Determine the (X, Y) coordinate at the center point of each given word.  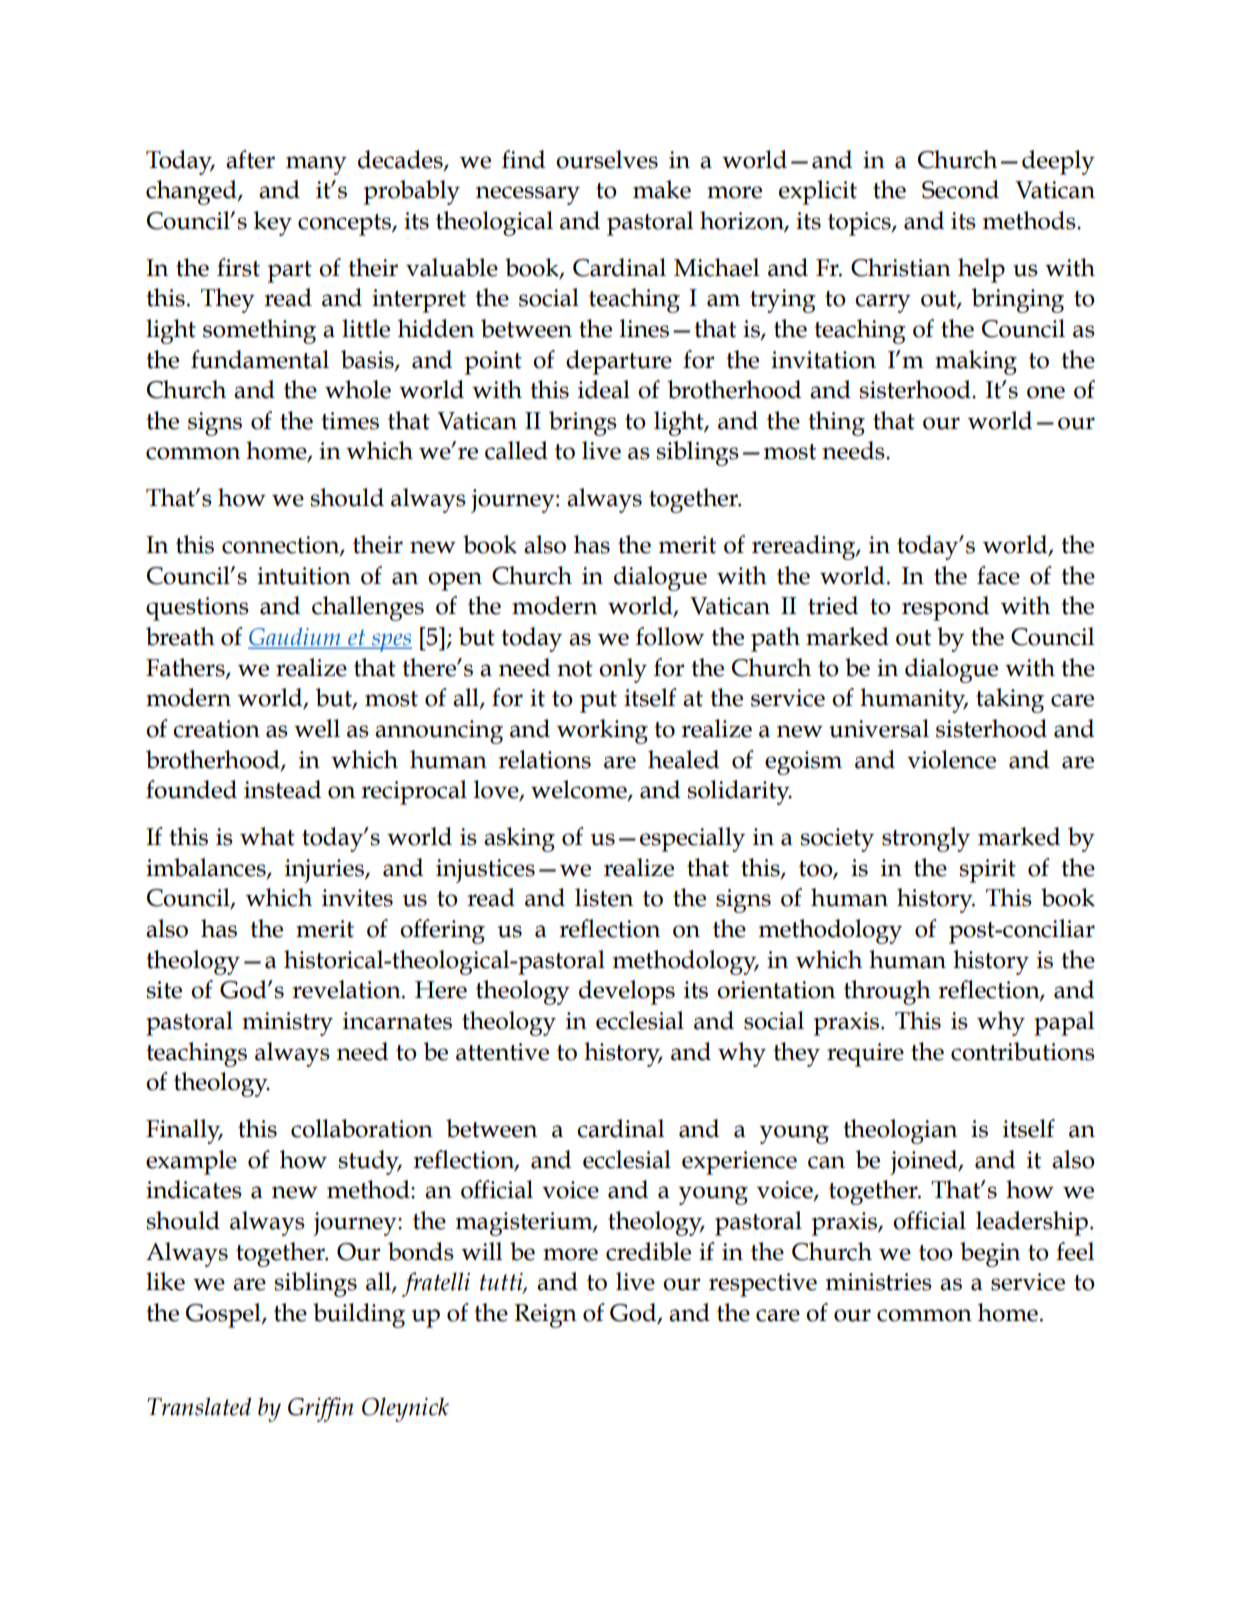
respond (945, 608)
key (272, 223)
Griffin (321, 1409)
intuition (304, 576)
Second (960, 189)
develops (627, 992)
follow (670, 636)
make (662, 189)
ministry (287, 1024)
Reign (545, 1316)
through (887, 992)
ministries (879, 1282)
